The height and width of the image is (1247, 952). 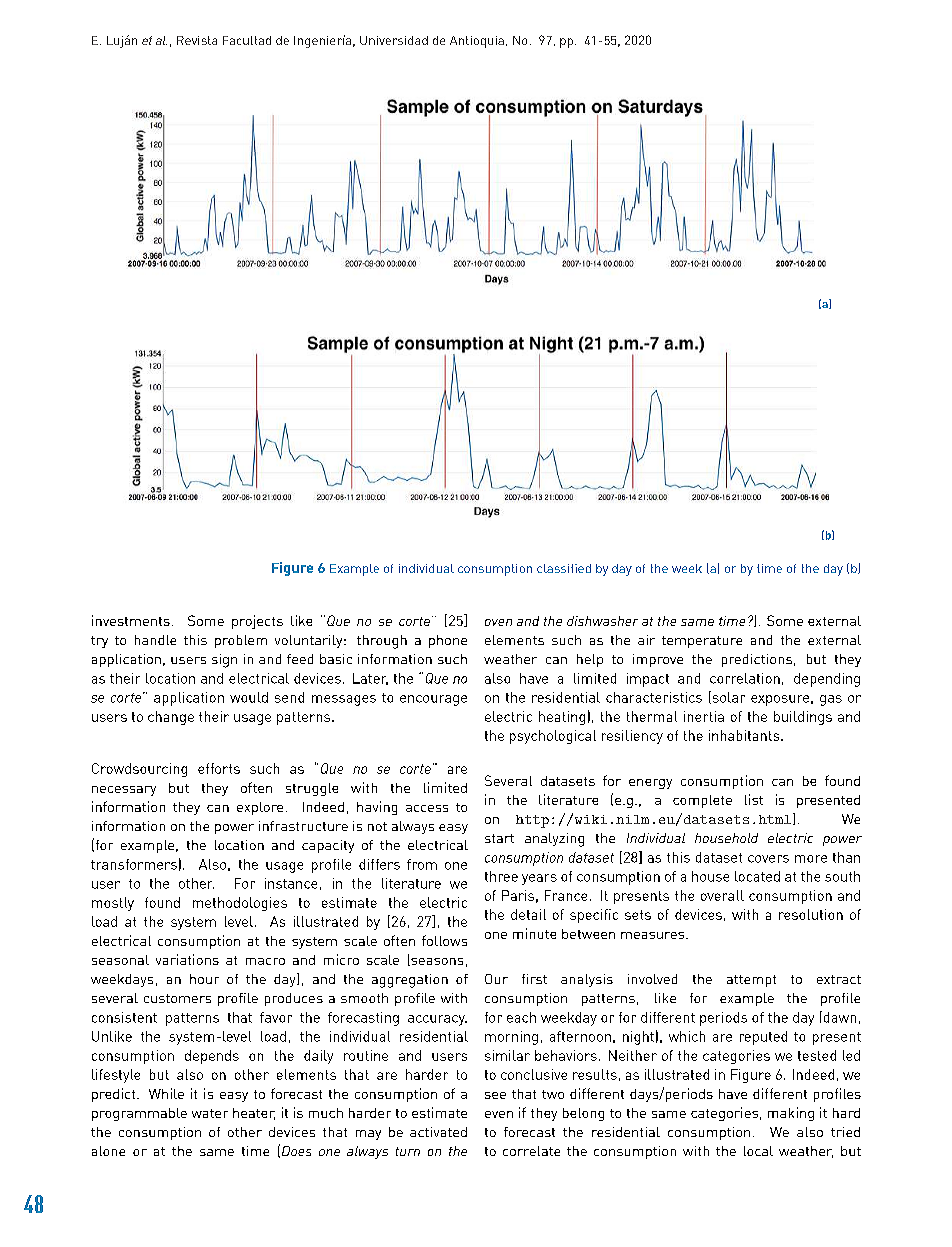 I want to click on list, so click(x=754, y=799).
